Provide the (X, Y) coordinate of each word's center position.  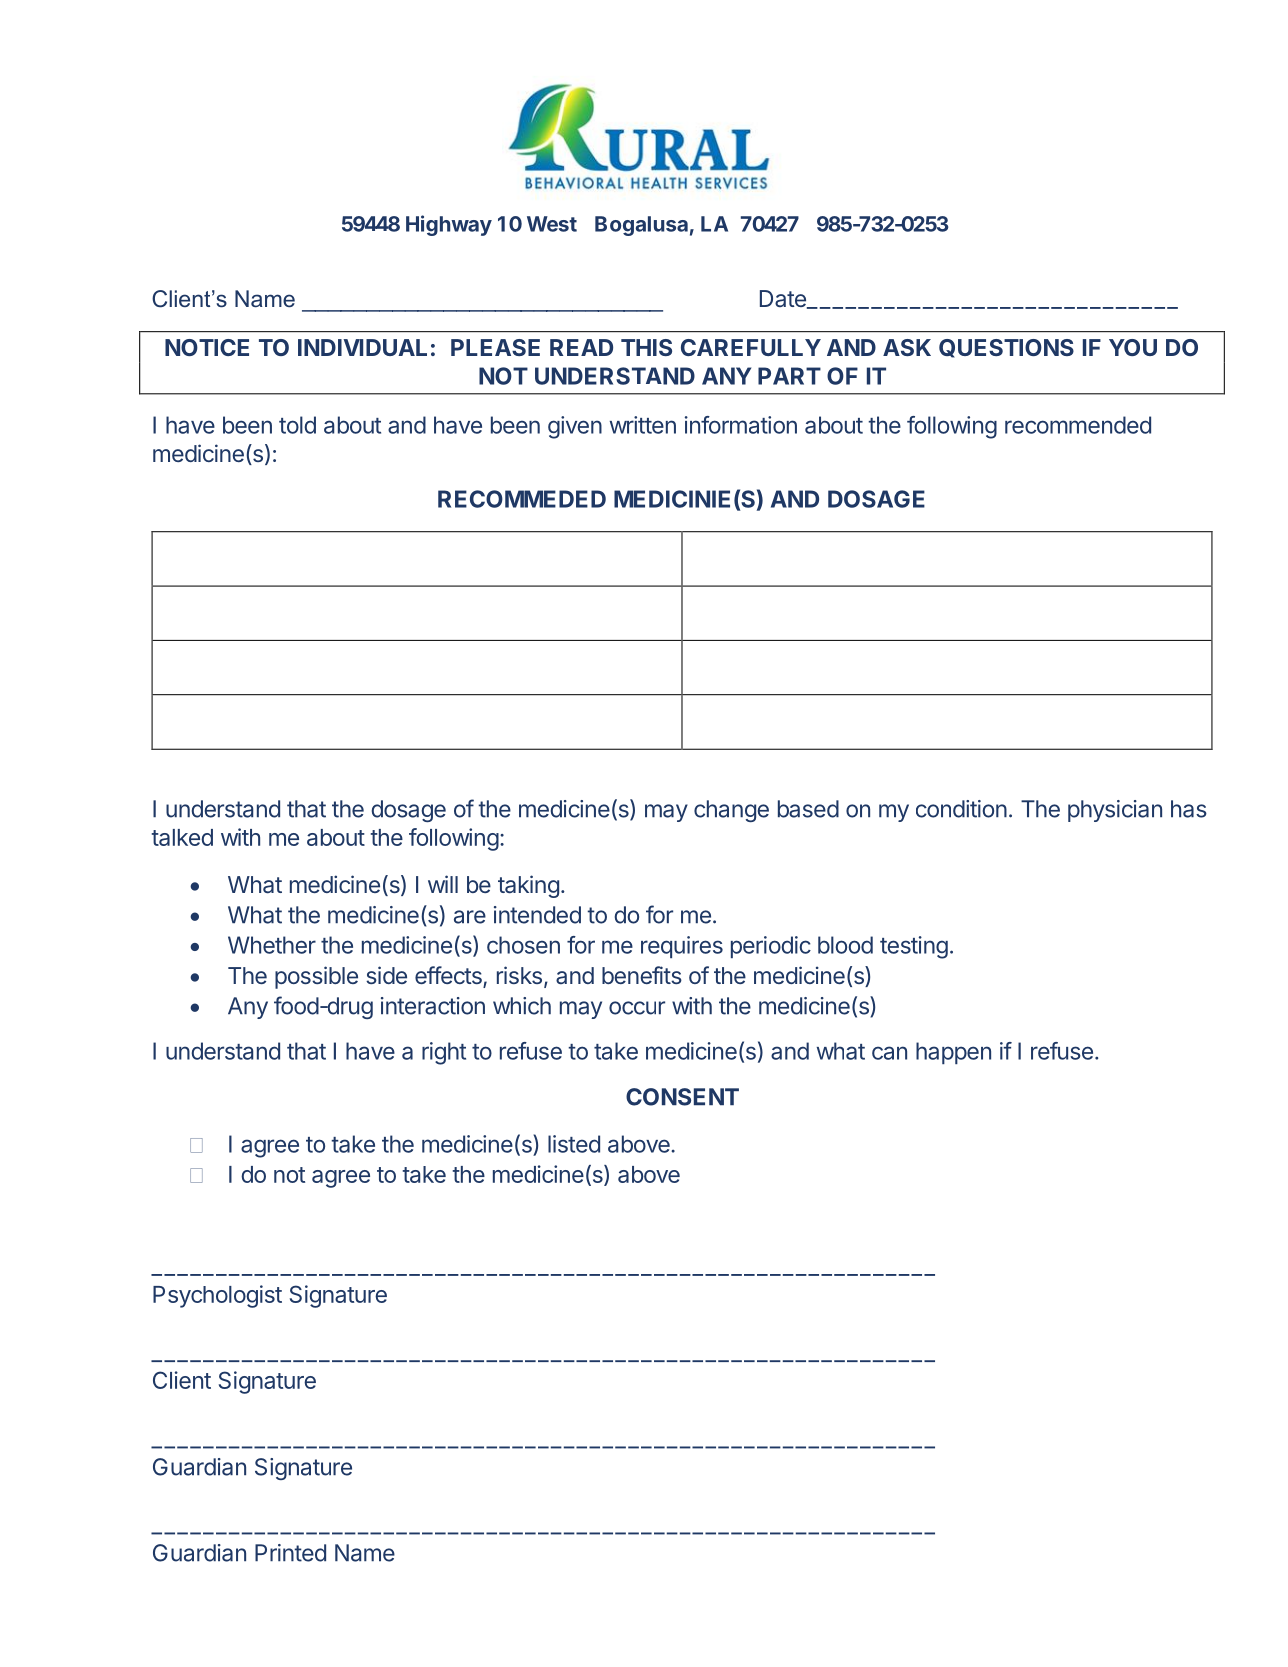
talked (182, 837)
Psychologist (217, 1296)
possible (316, 977)
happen (953, 1053)
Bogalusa (641, 226)
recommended (1078, 425)
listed (574, 1144)
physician (1115, 811)
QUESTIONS (1006, 348)
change (731, 811)
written (643, 425)
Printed (290, 1553)
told (297, 425)
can (889, 1053)
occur (637, 1008)
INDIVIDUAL (362, 347)
